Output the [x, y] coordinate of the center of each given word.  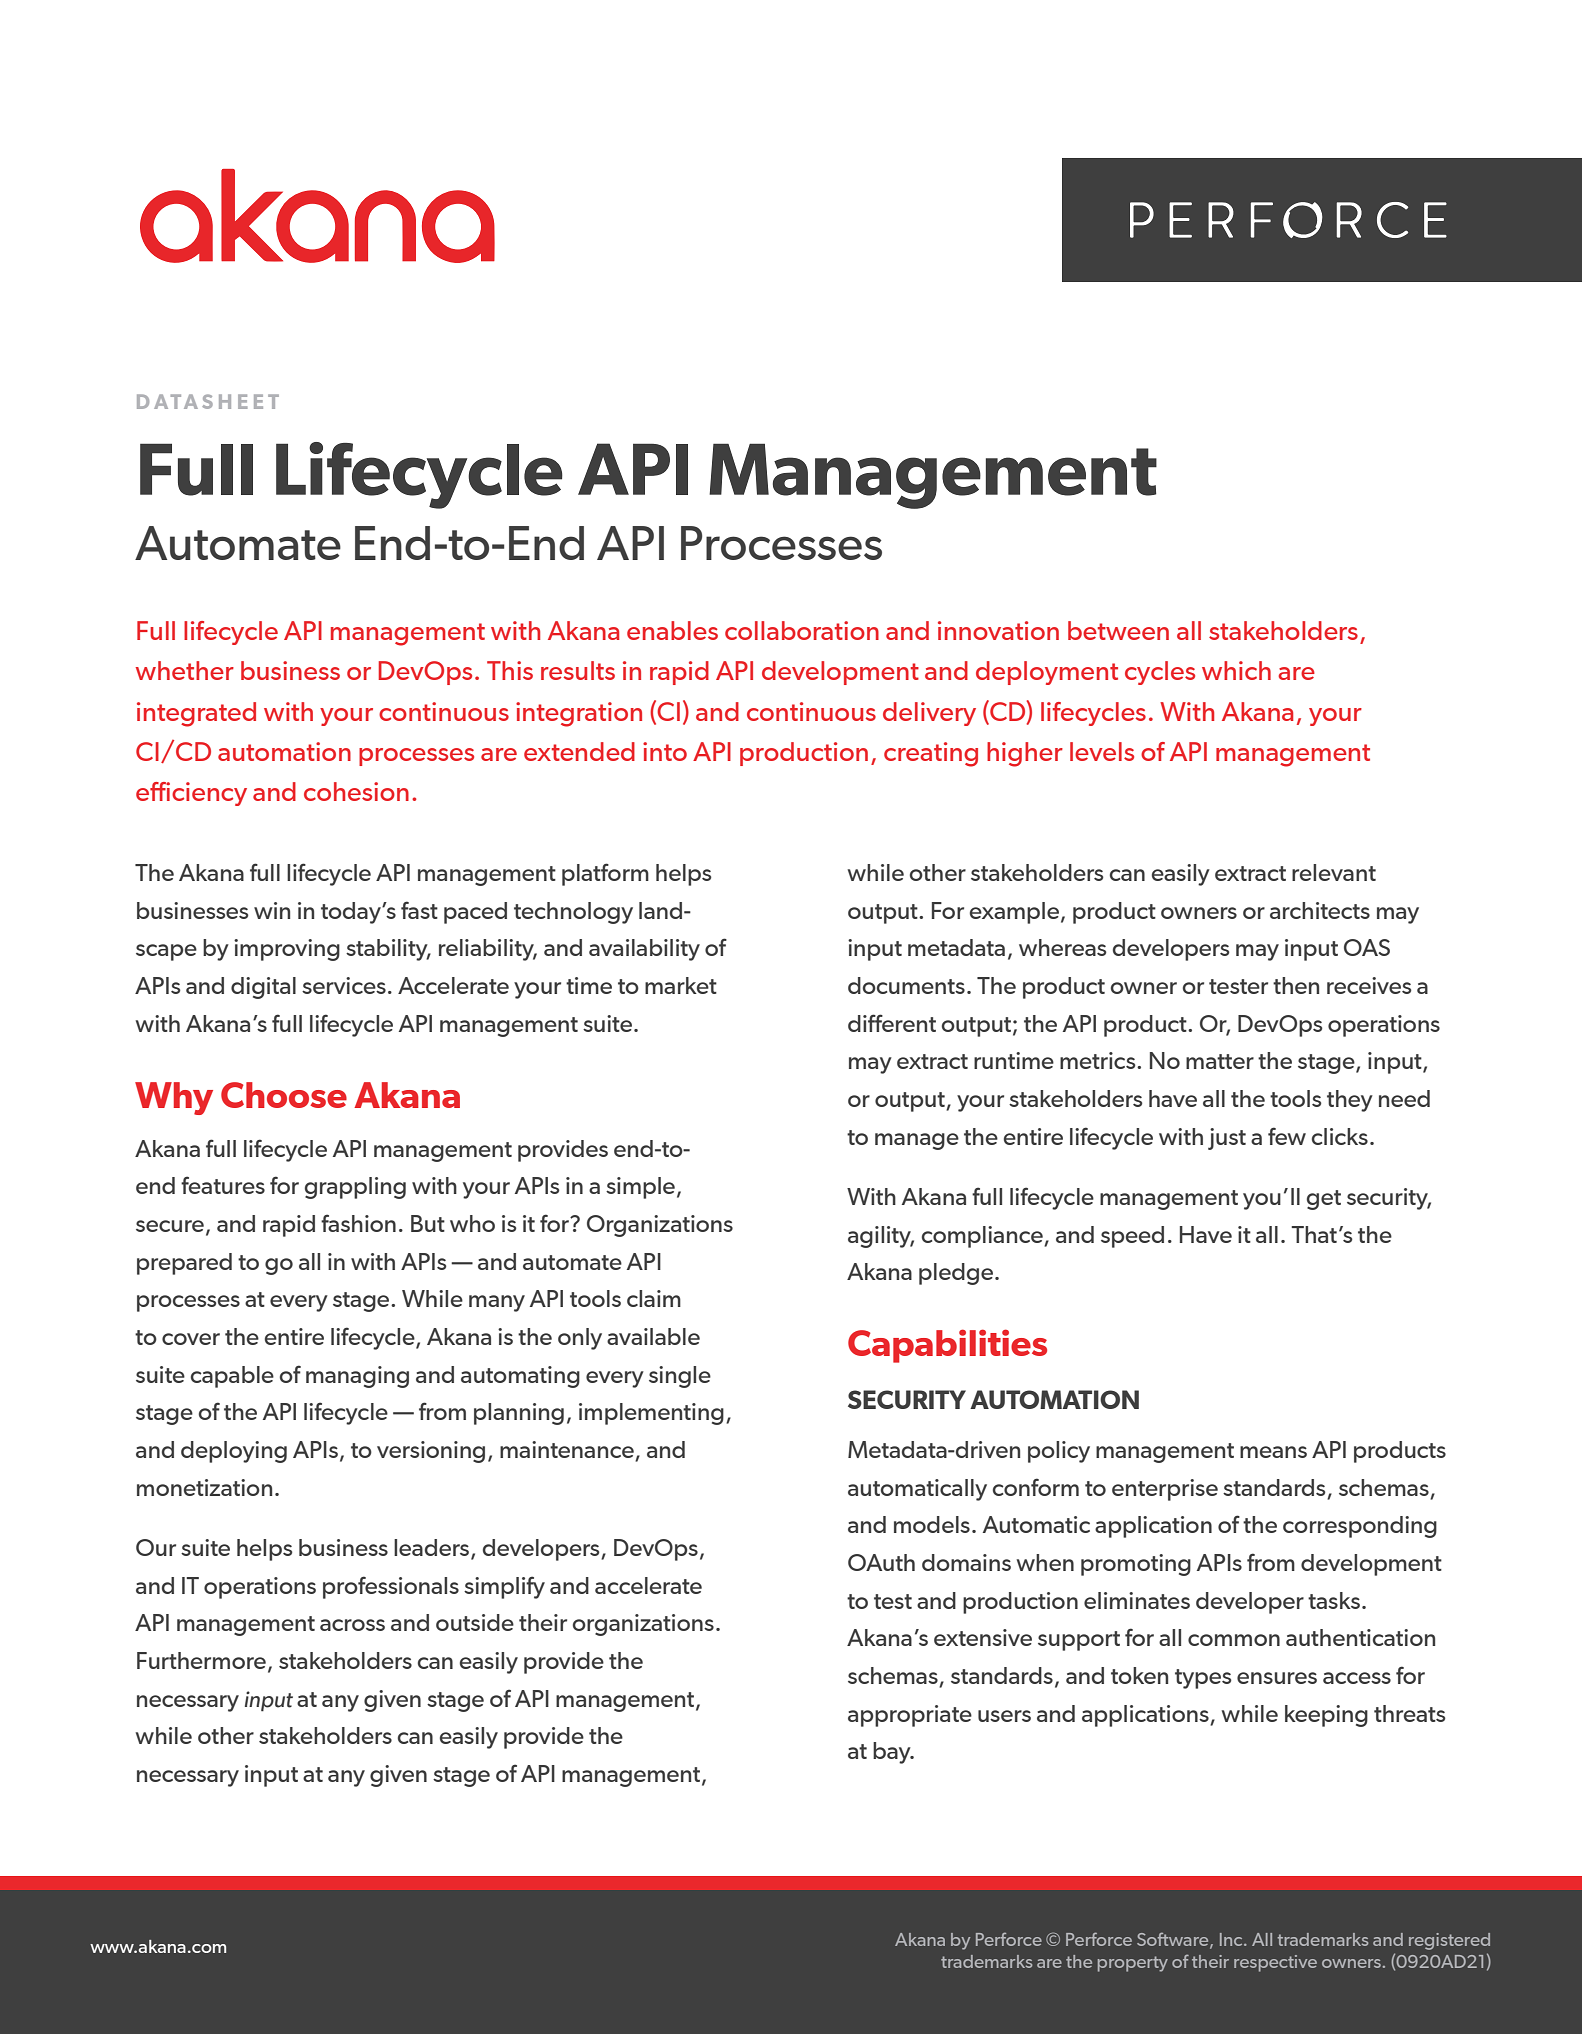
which [1236, 670]
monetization [204, 1487]
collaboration [802, 630]
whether [185, 670]
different [892, 1023]
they [1350, 1101]
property [1133, 1964]
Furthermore [201, 1660]
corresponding [1360, 1527]
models [932, 1524]
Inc [1232, 1939]
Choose [284, 1095]
